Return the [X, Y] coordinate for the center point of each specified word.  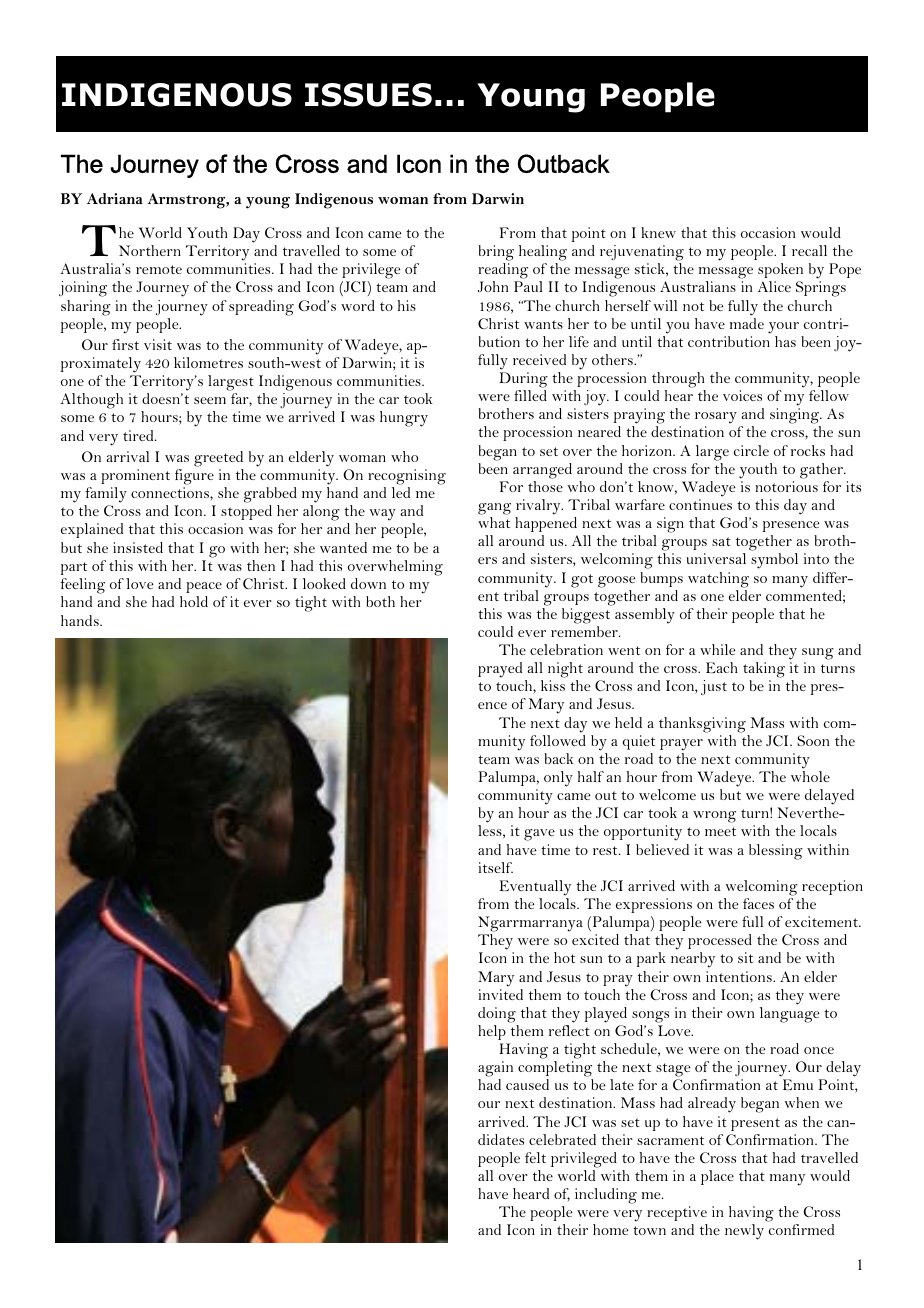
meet [720, 831]
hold [194, 601]
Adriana [115, 198]
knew [658, 232]
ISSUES [368, 95]
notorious [786, 486]
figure [194, 477]
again [495, 1070]
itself [495, 867]
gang [494, 509]
